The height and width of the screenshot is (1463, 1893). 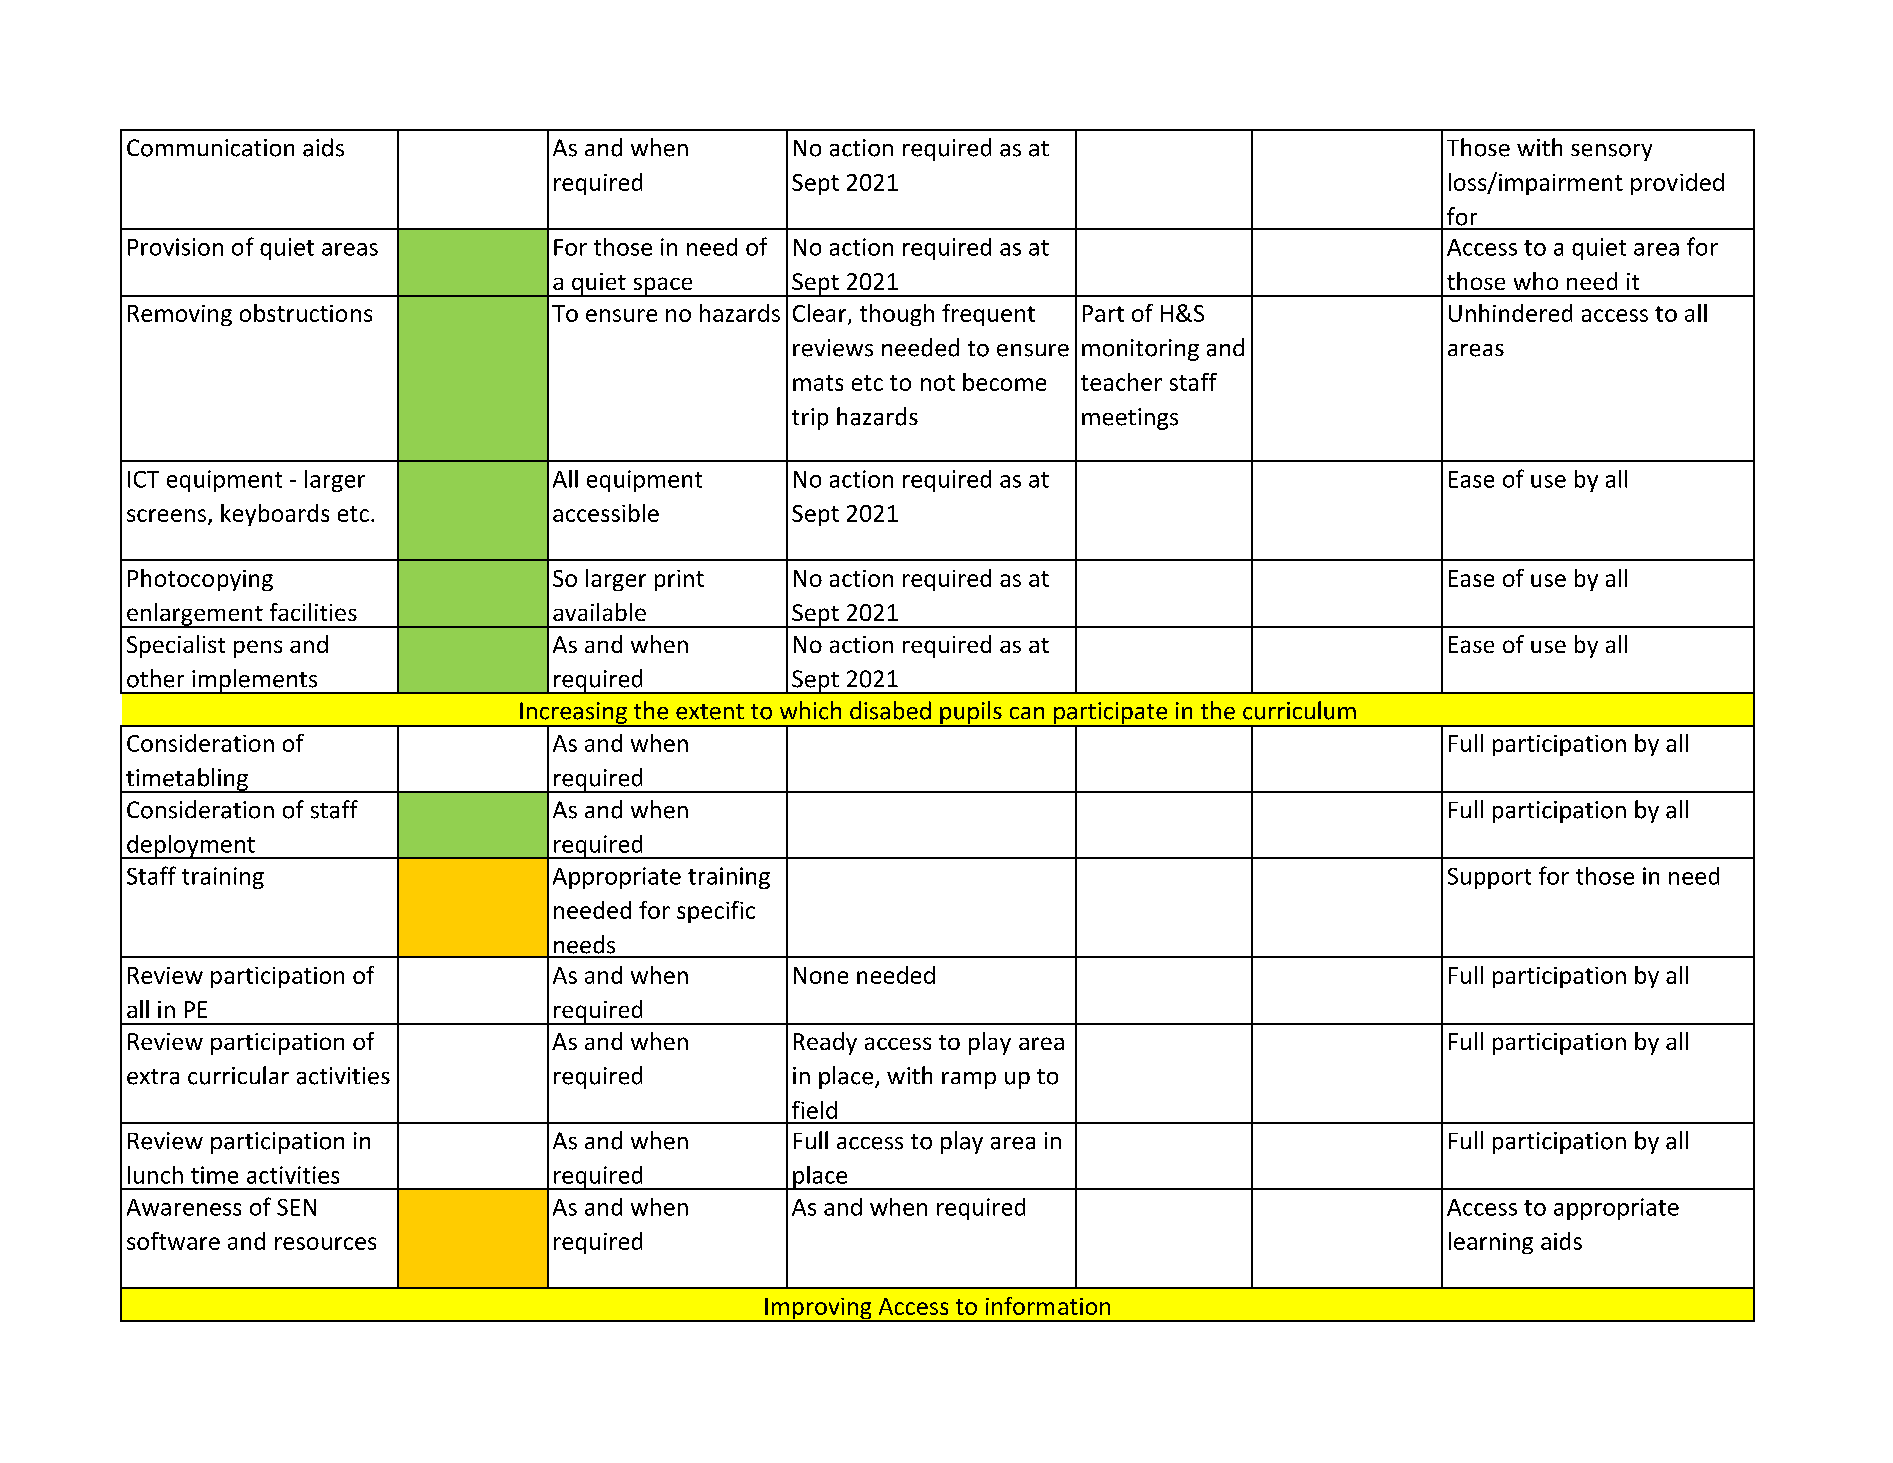 What do you see at coordinates (210, 148) in the screenshot?
I see `Communication` at bounding box center [210, 148].
